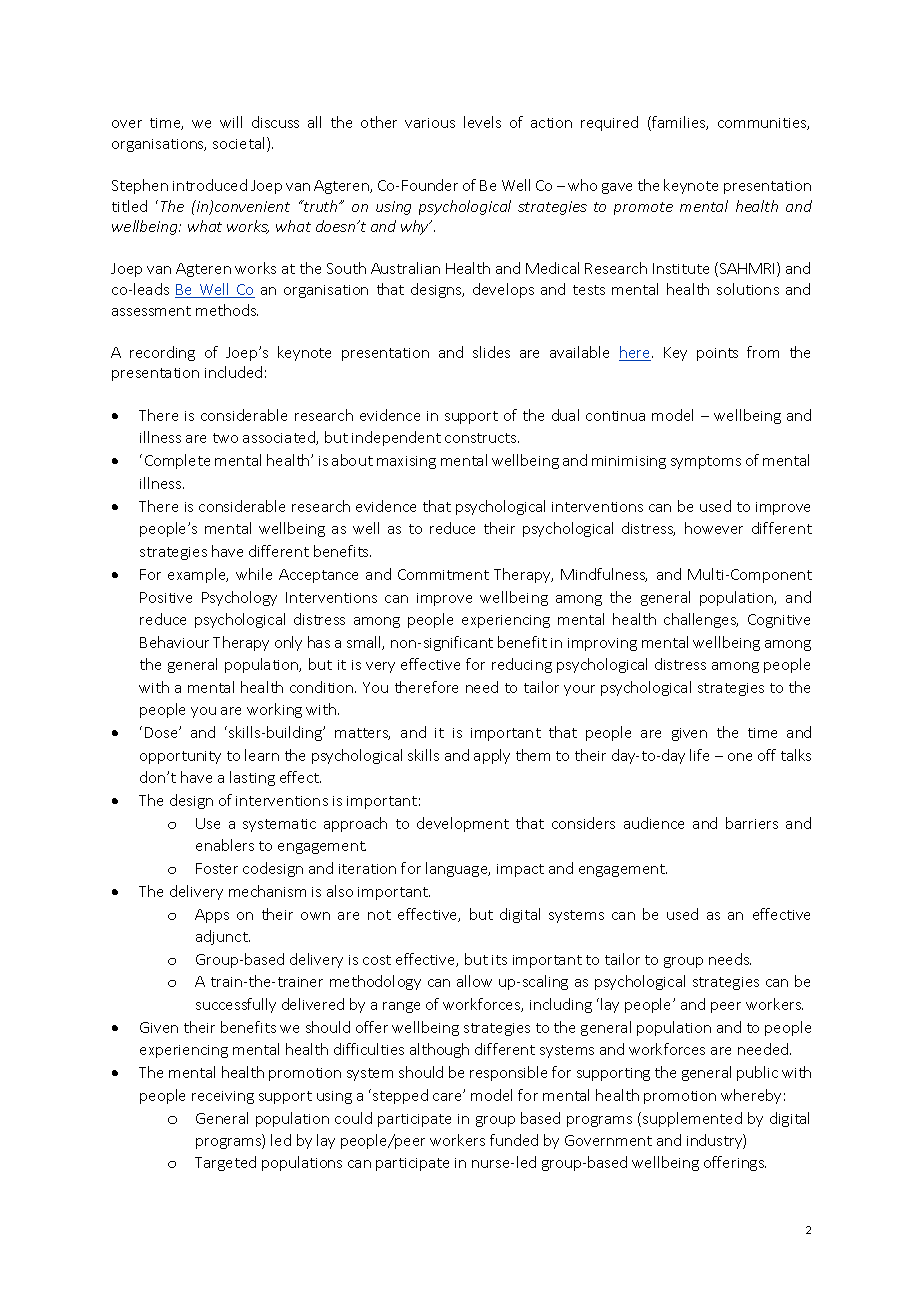  I want to click on Behaviour, so click(174, 642).
